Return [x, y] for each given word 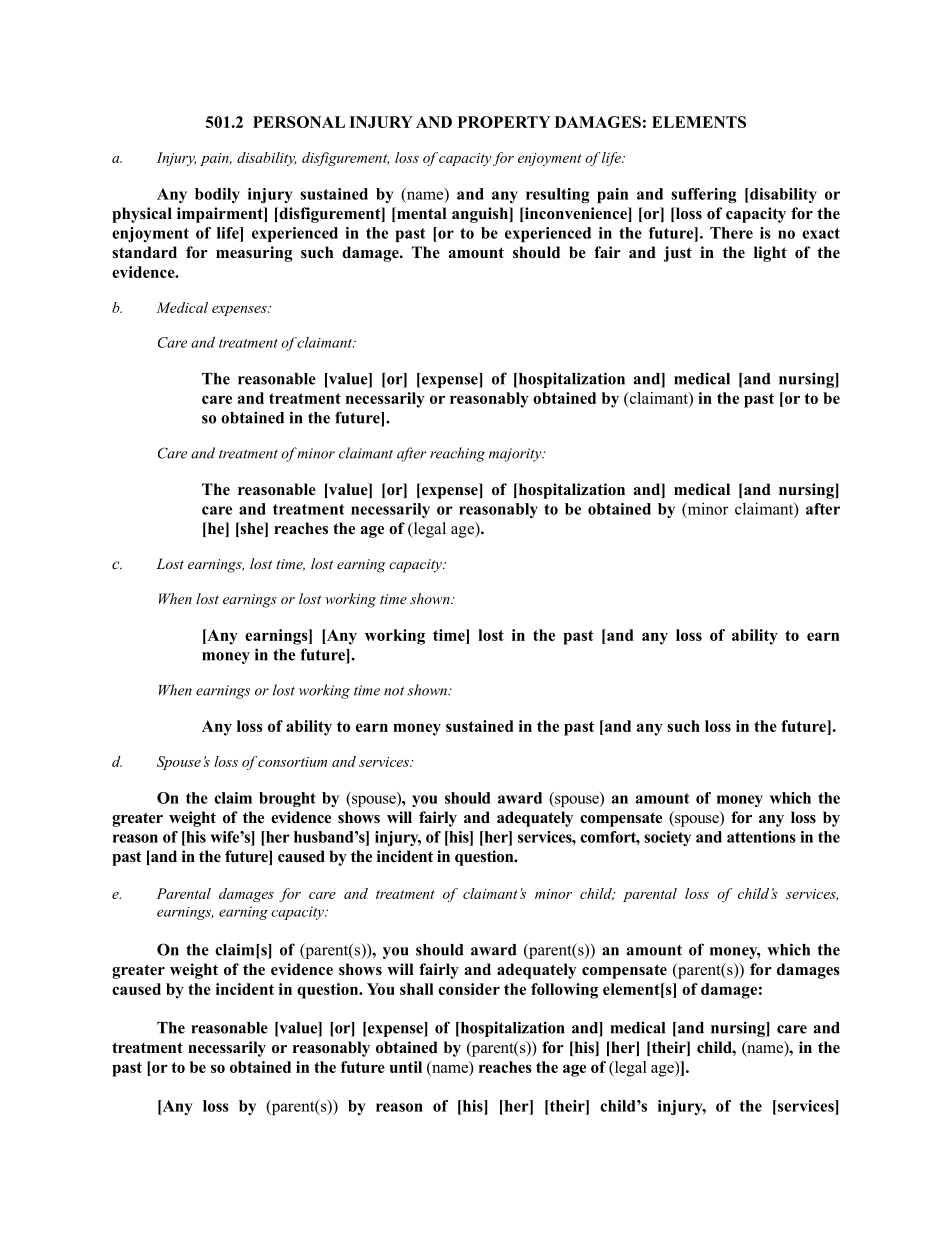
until [406, 1067]
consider [469, 989]
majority [516, 455]
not [394, 691]
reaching [457, 454]
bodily [217, 195]
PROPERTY [504, 122]
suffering [703, 195]
